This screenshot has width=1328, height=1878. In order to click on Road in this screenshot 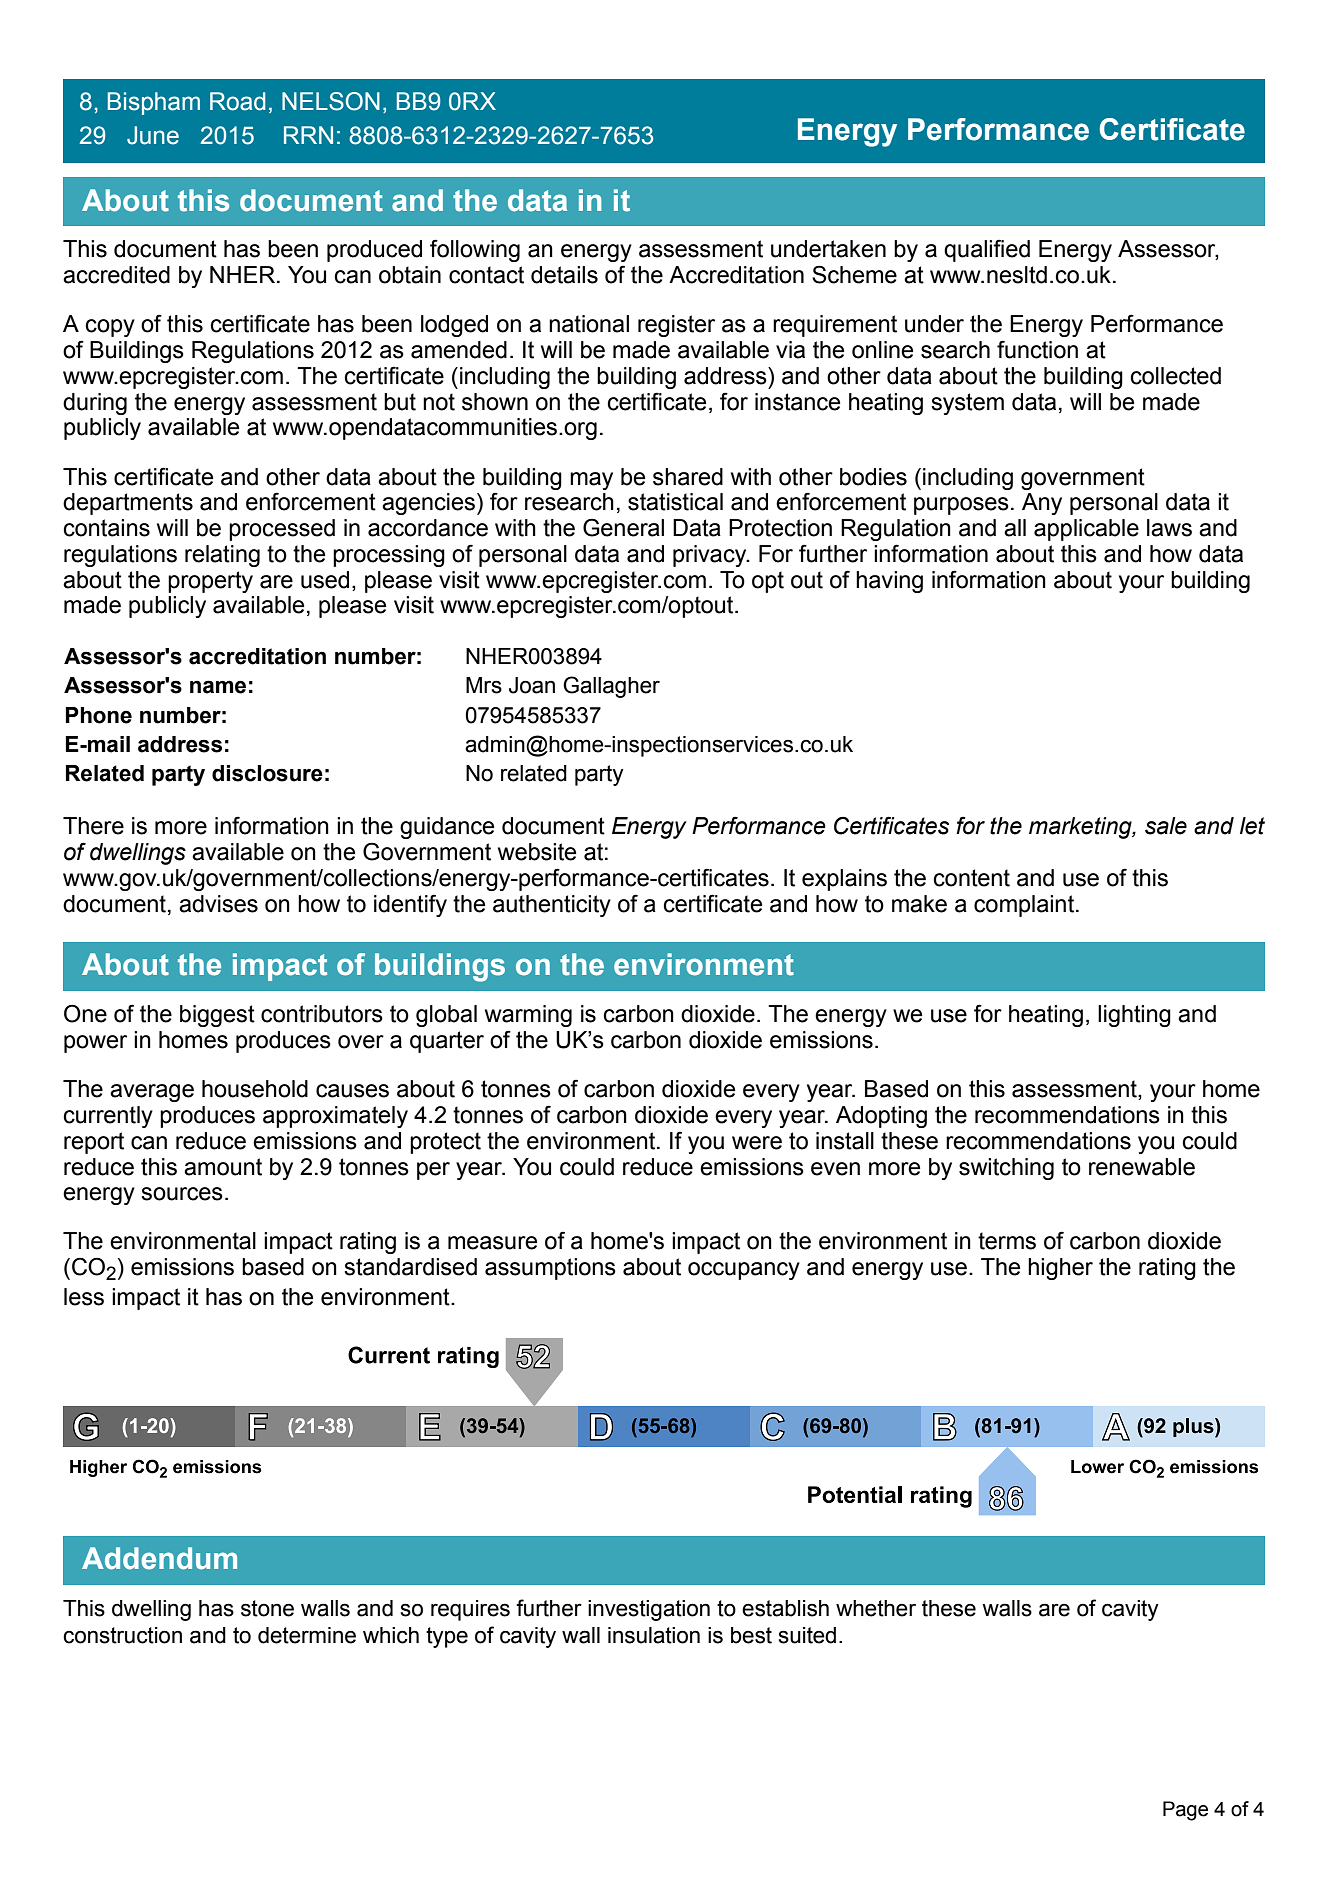, I will do `click(237, 101)`.
